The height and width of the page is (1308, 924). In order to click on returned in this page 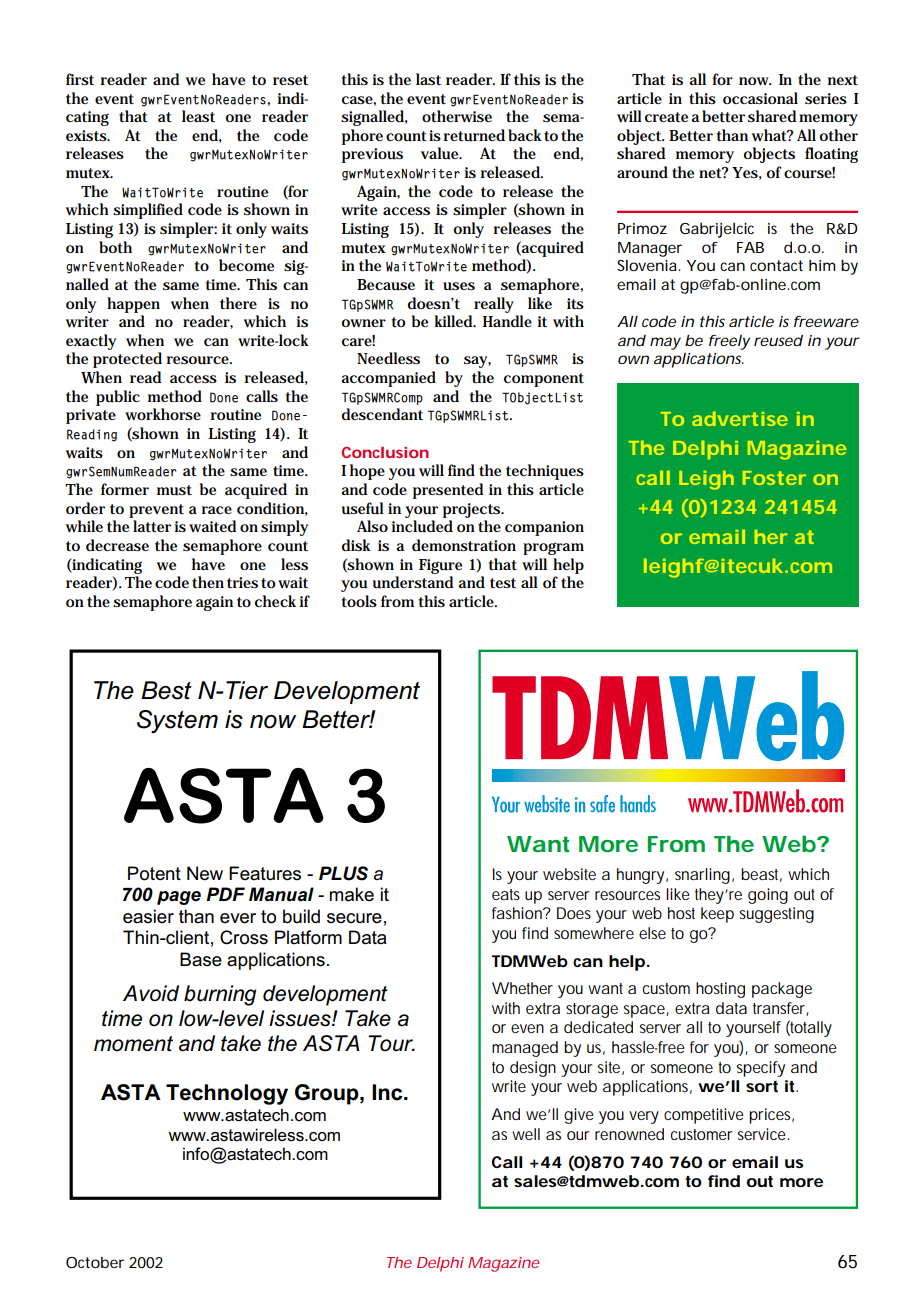, I will do `click(474, 135)`.
